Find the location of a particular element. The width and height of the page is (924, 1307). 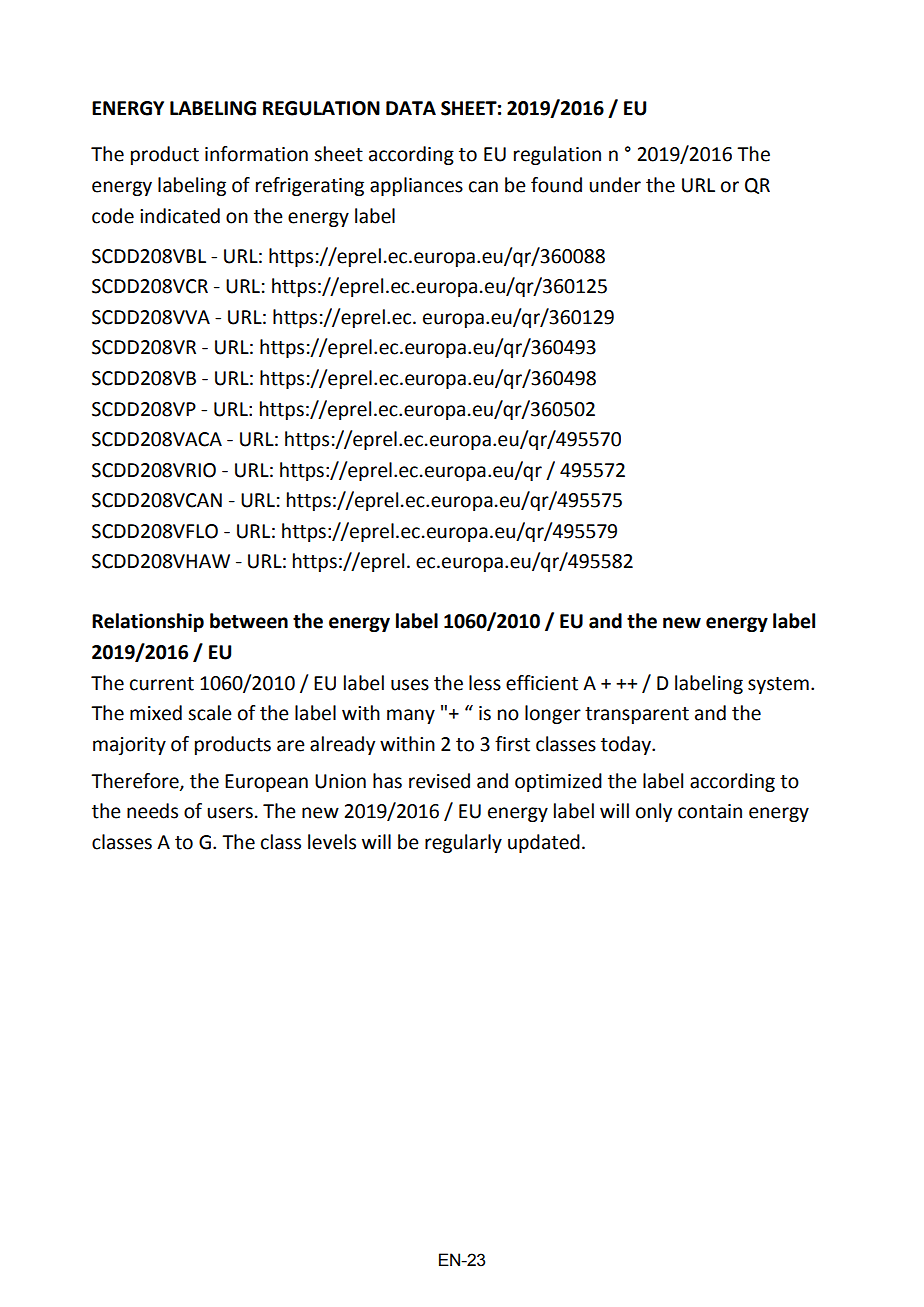

DATA is located at coordinates (411, 108).
